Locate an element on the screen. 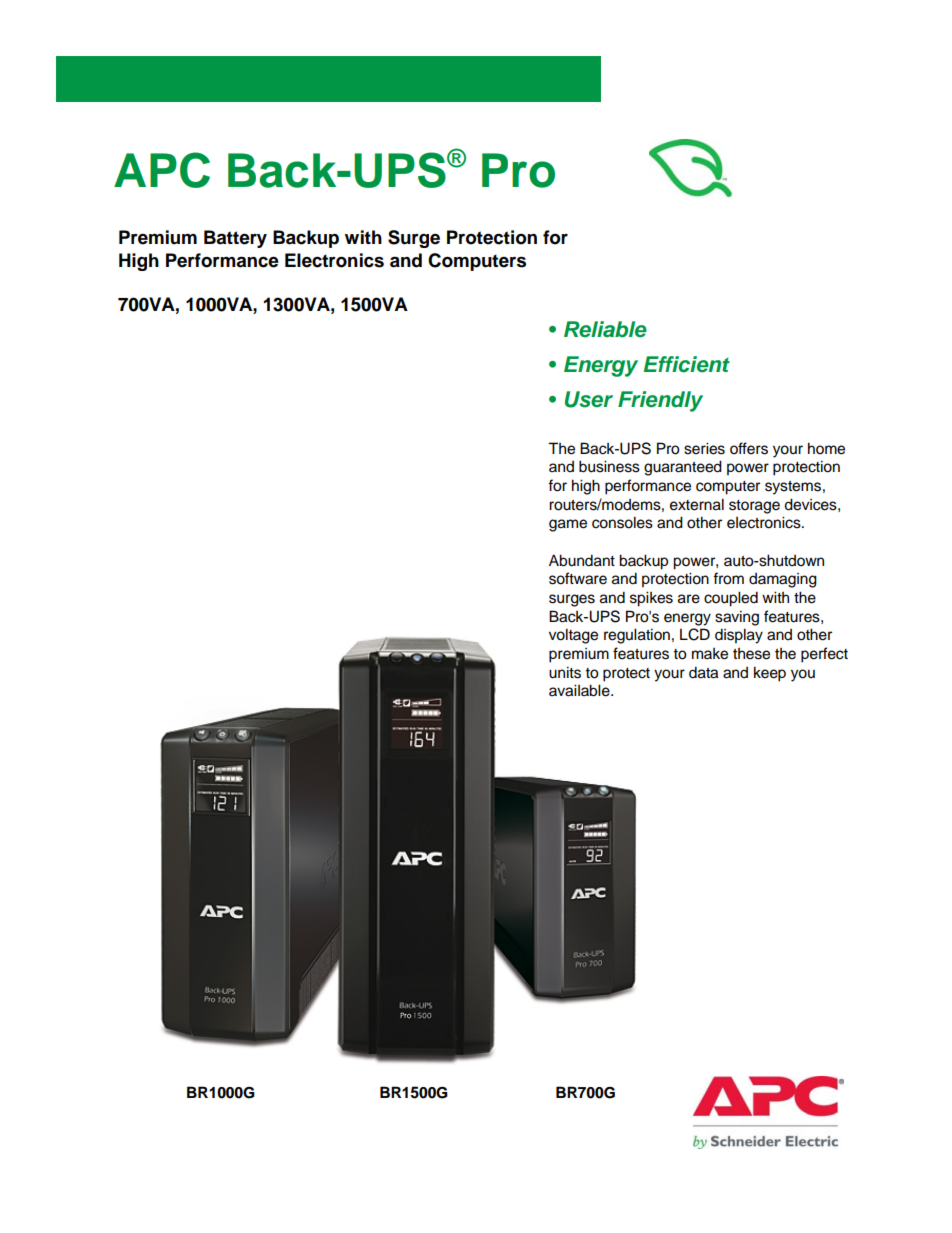  Battery is located at coordinates (235, 239).
